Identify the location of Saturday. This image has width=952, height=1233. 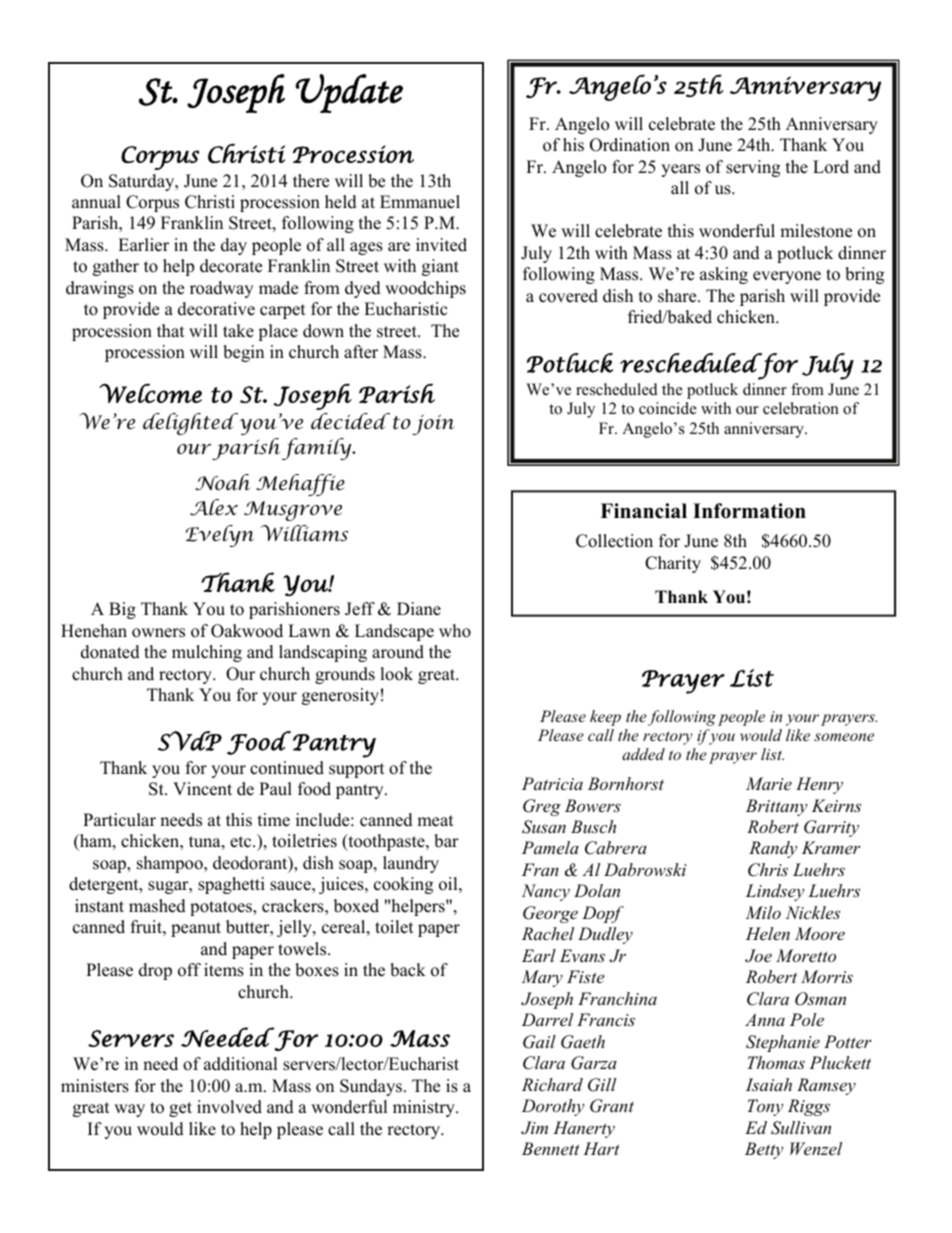
(143, 182).
